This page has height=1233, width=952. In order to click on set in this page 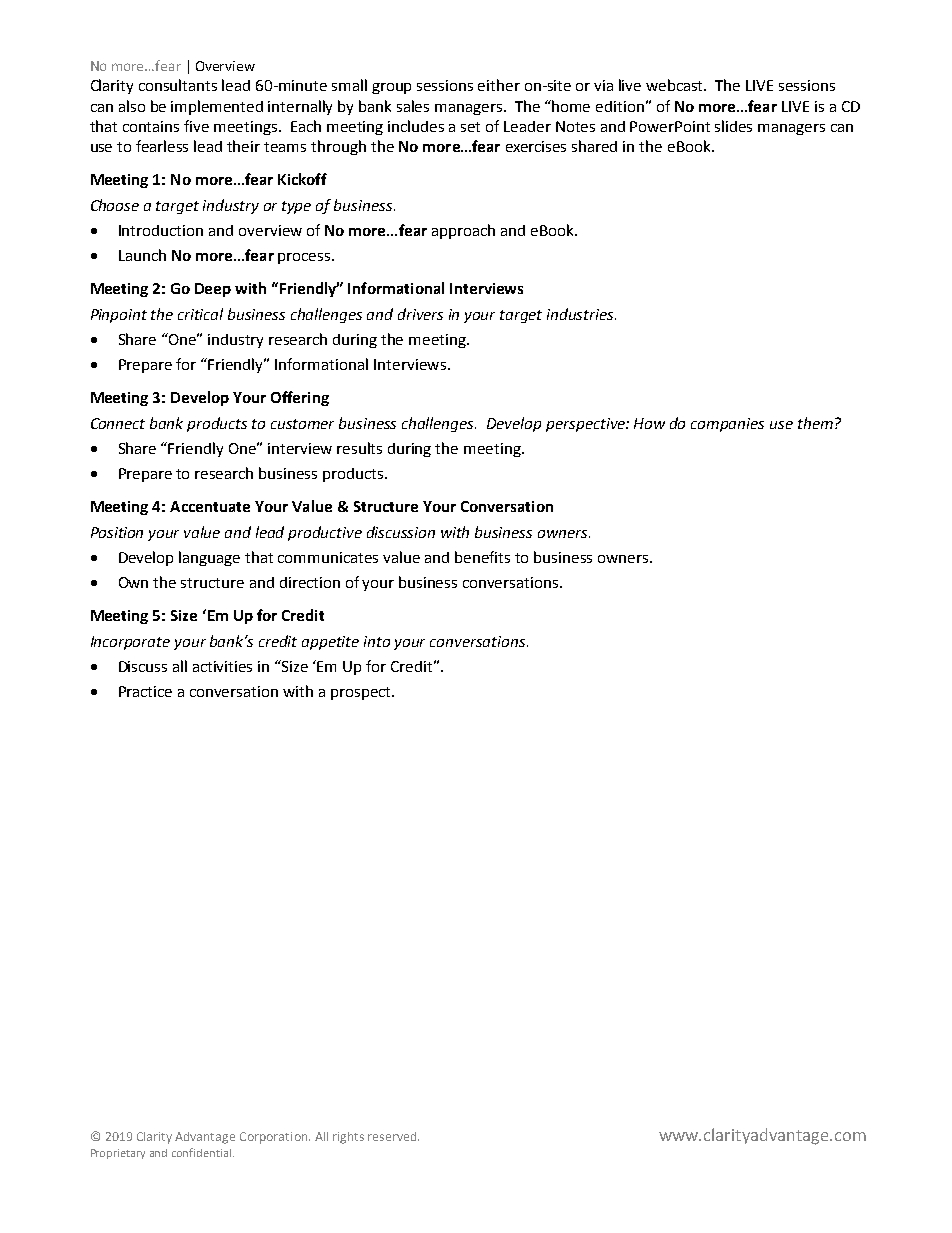, I will do `click(470, 127)`.
